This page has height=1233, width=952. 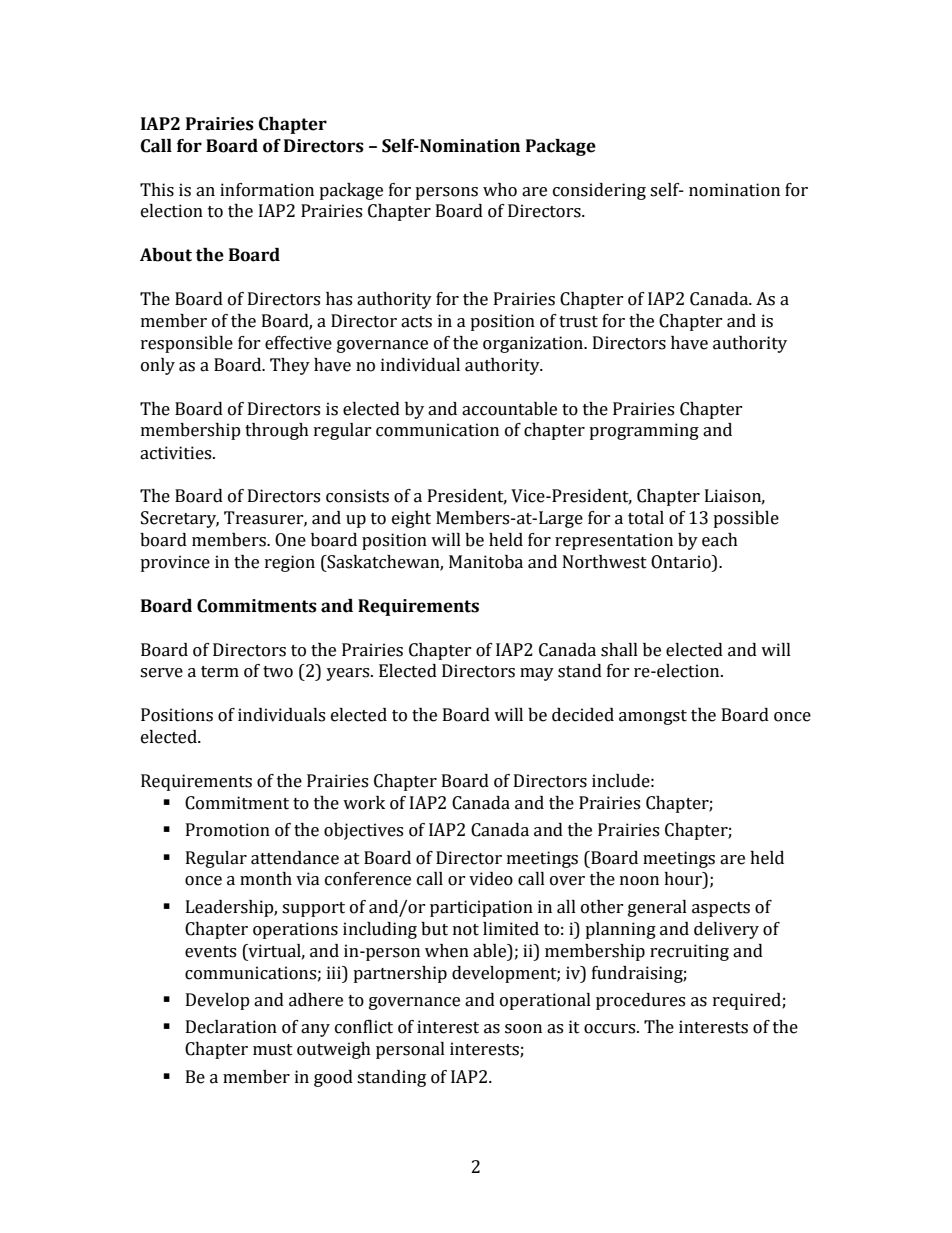 I want to click on soon, so click(x=523, y=1029).
